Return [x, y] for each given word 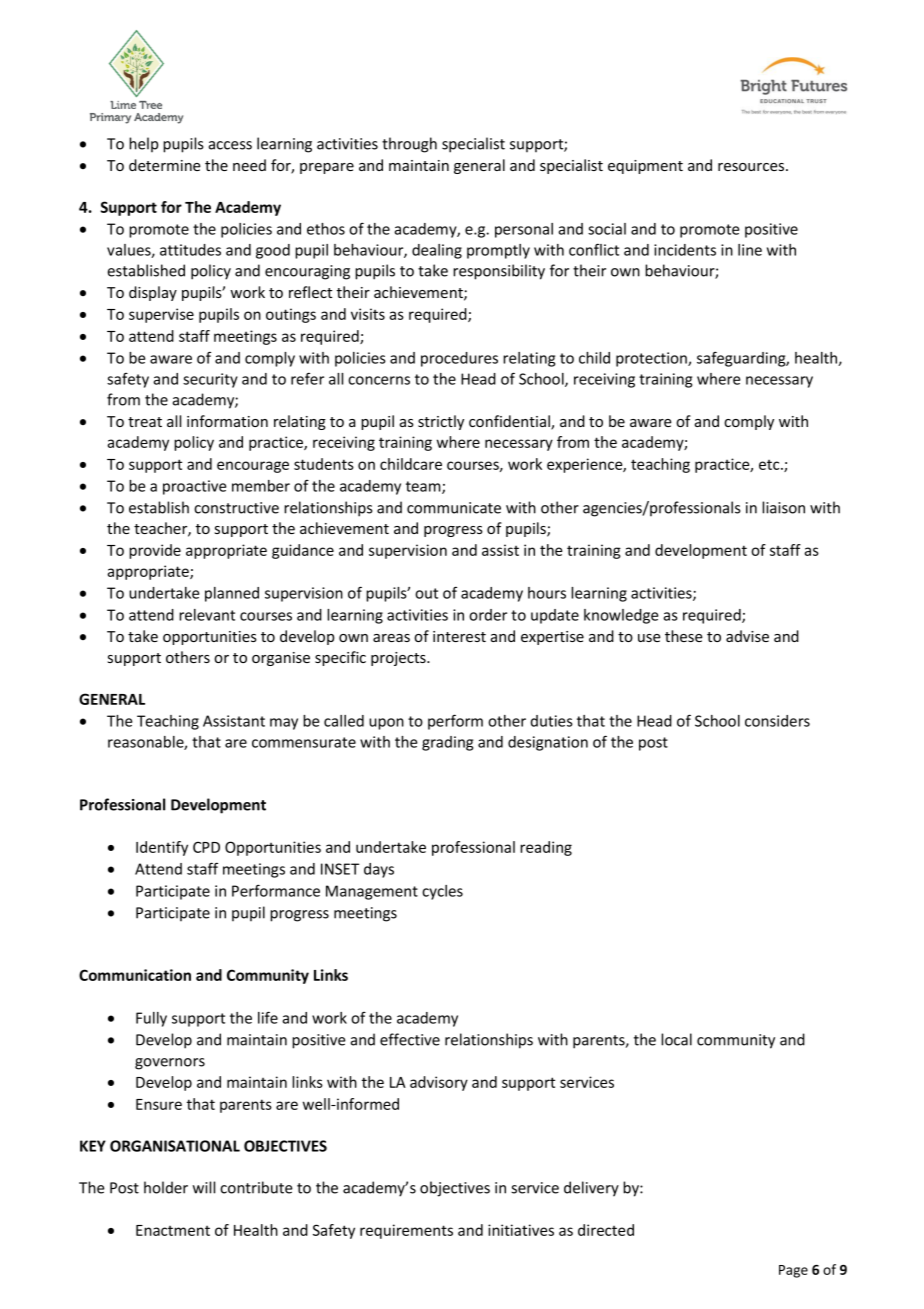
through [409, 145]
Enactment [173, 1230]
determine [165, 165]
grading [447, 743]
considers [777, 721]
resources [752, 167]
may [284, 724]
